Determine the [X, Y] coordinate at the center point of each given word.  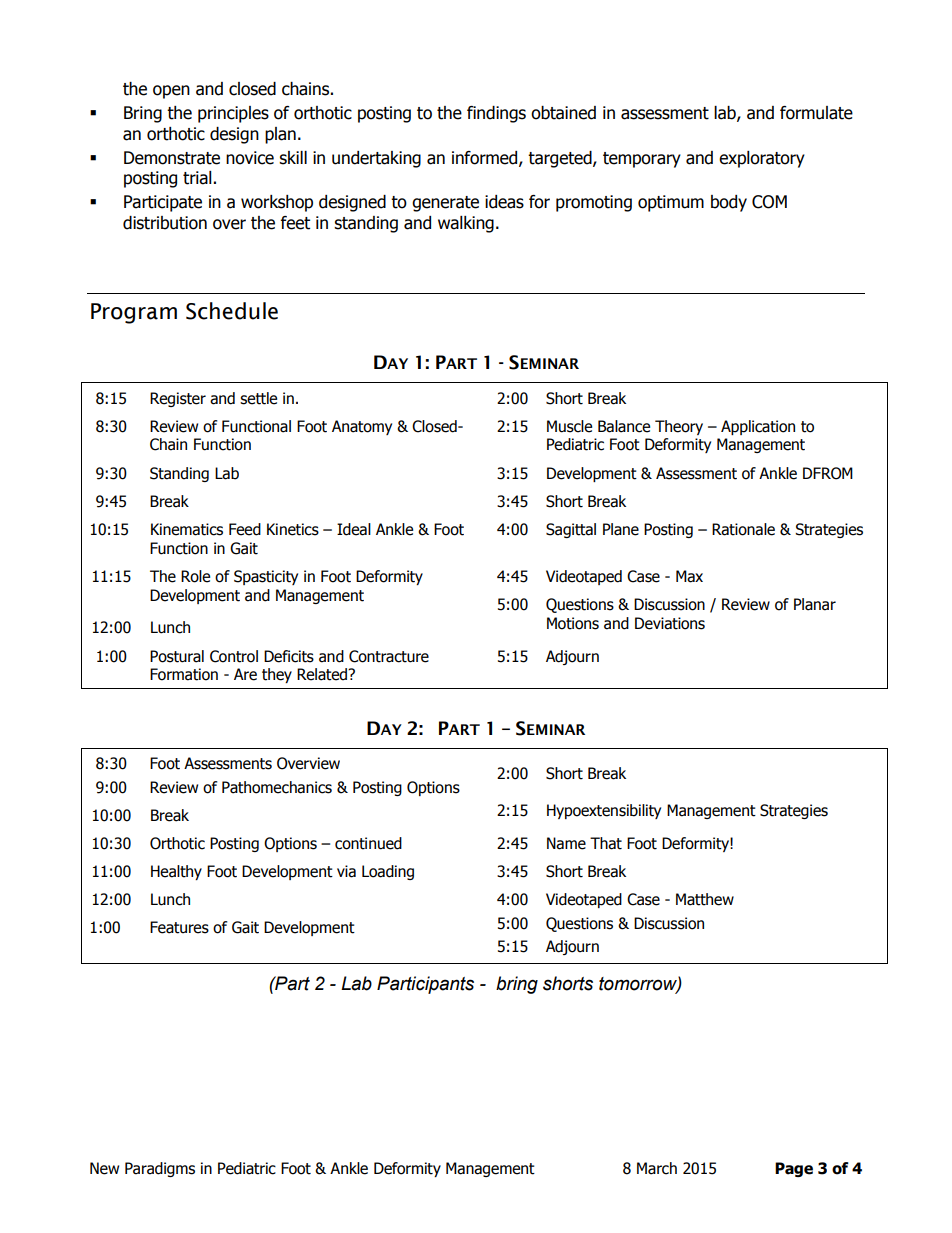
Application [758, 427]
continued [368, 843]
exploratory [762, 159]
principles [233, 114]
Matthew [705, 899]
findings [496, 114]
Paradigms [160, 1169]
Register [178, 399]
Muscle [569, 426]
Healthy [176, 872]
